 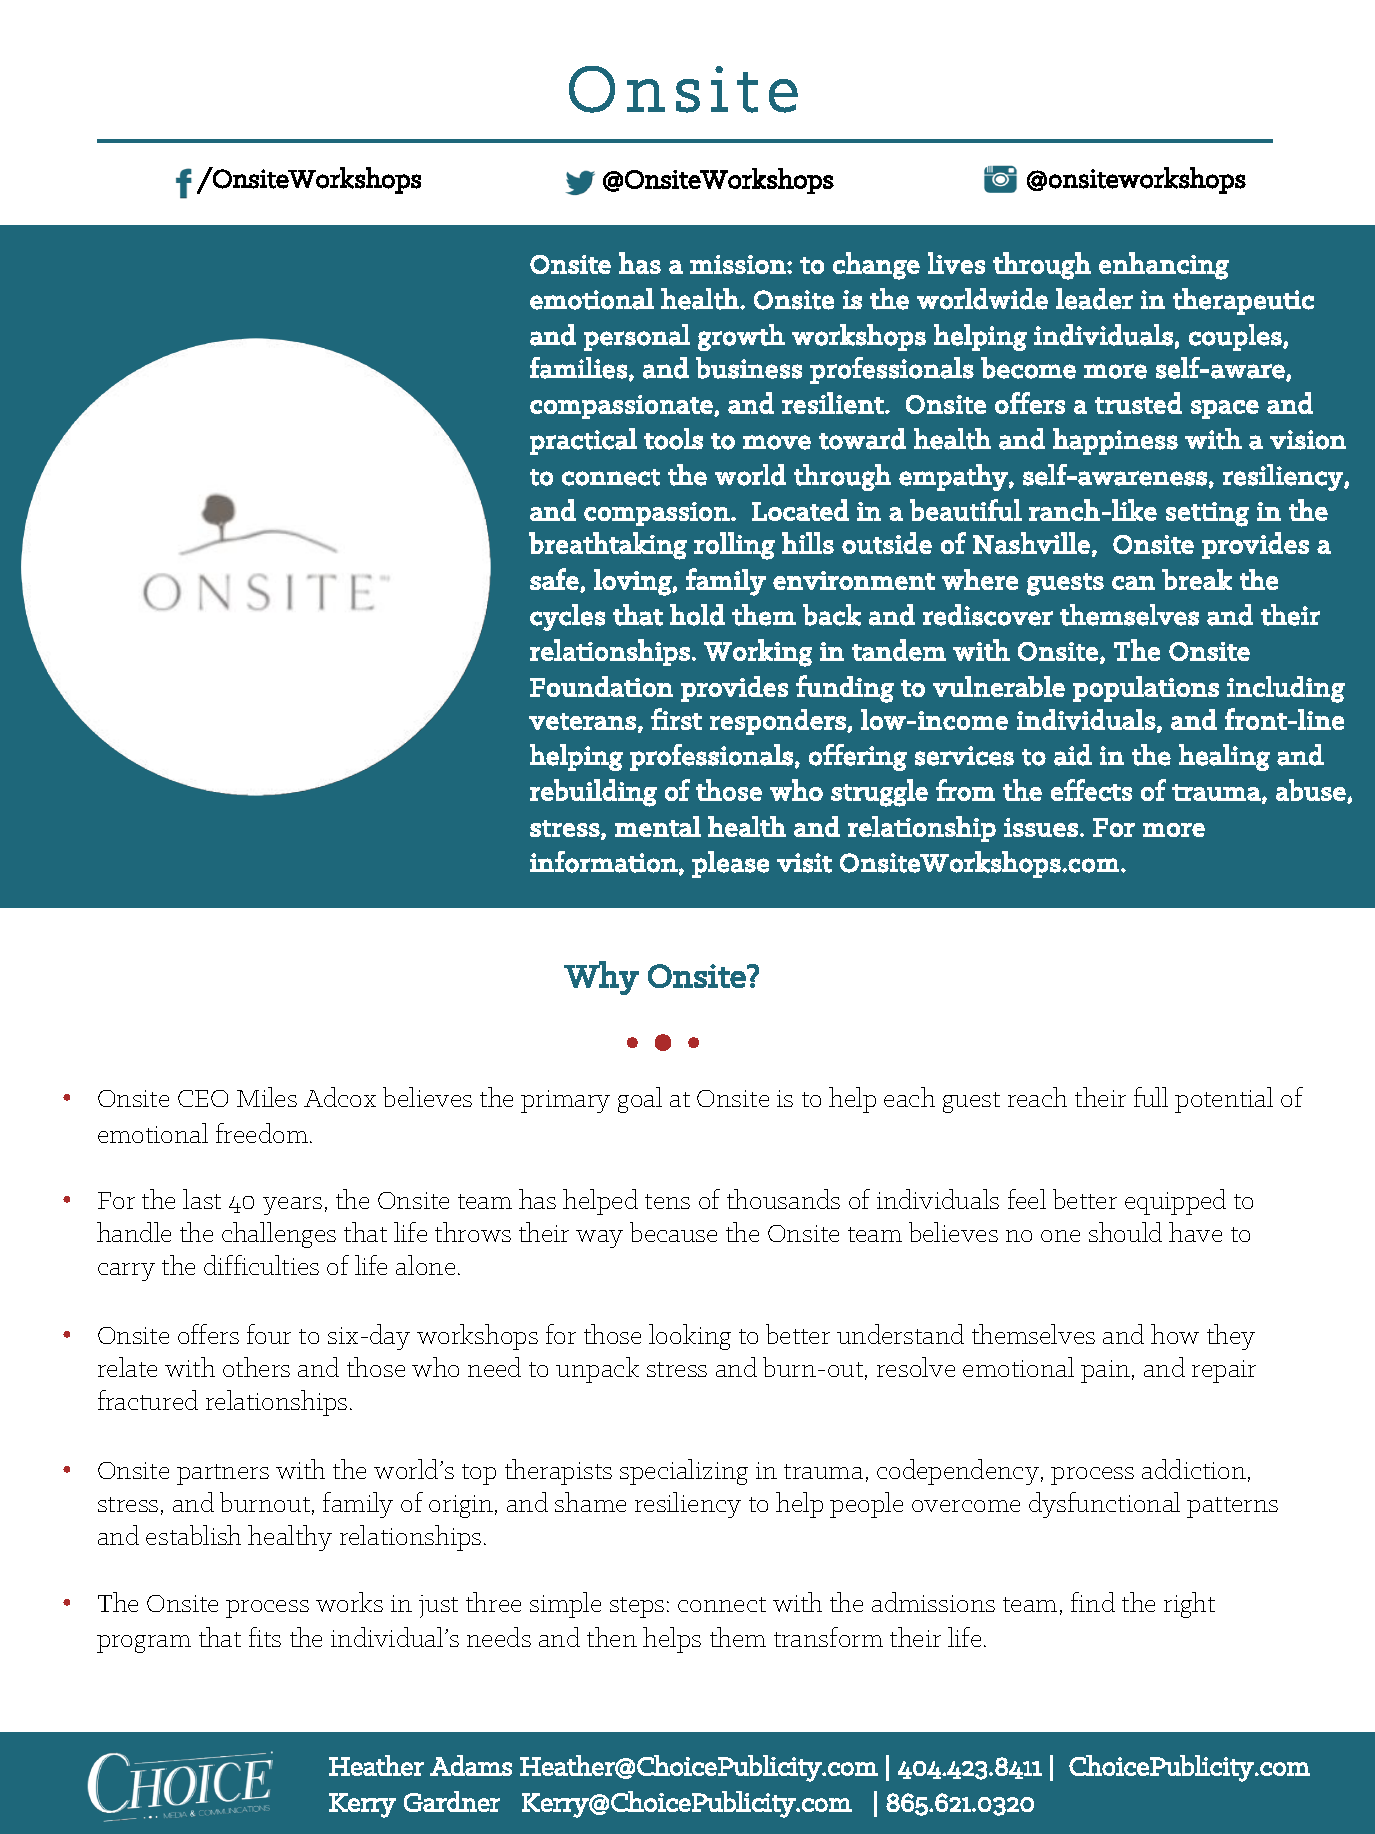 I want to click on enhancing, so click(x=1164, y=266).
